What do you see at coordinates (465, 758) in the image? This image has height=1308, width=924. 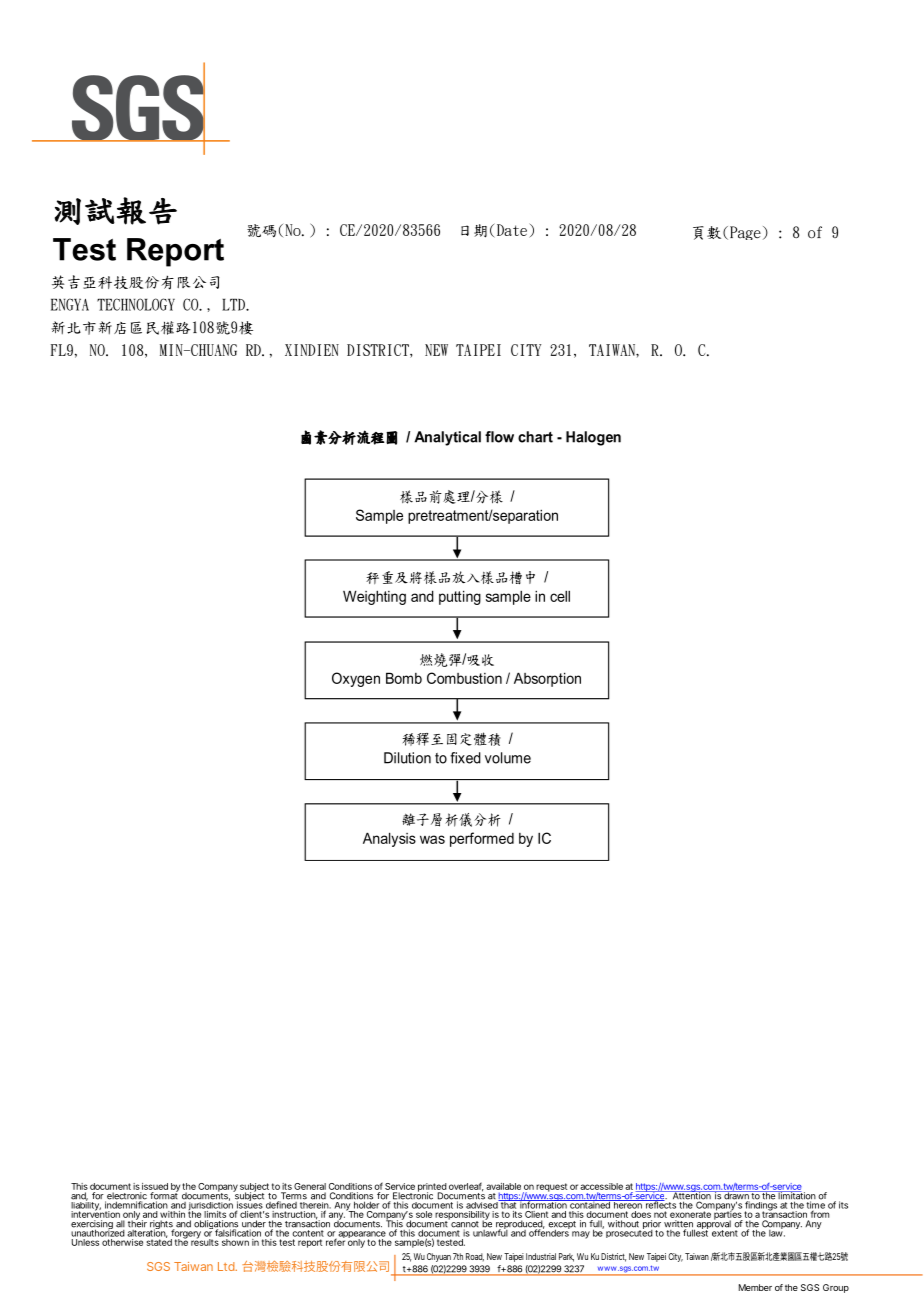 I see `fixed` at bounding box center [465, 758].
